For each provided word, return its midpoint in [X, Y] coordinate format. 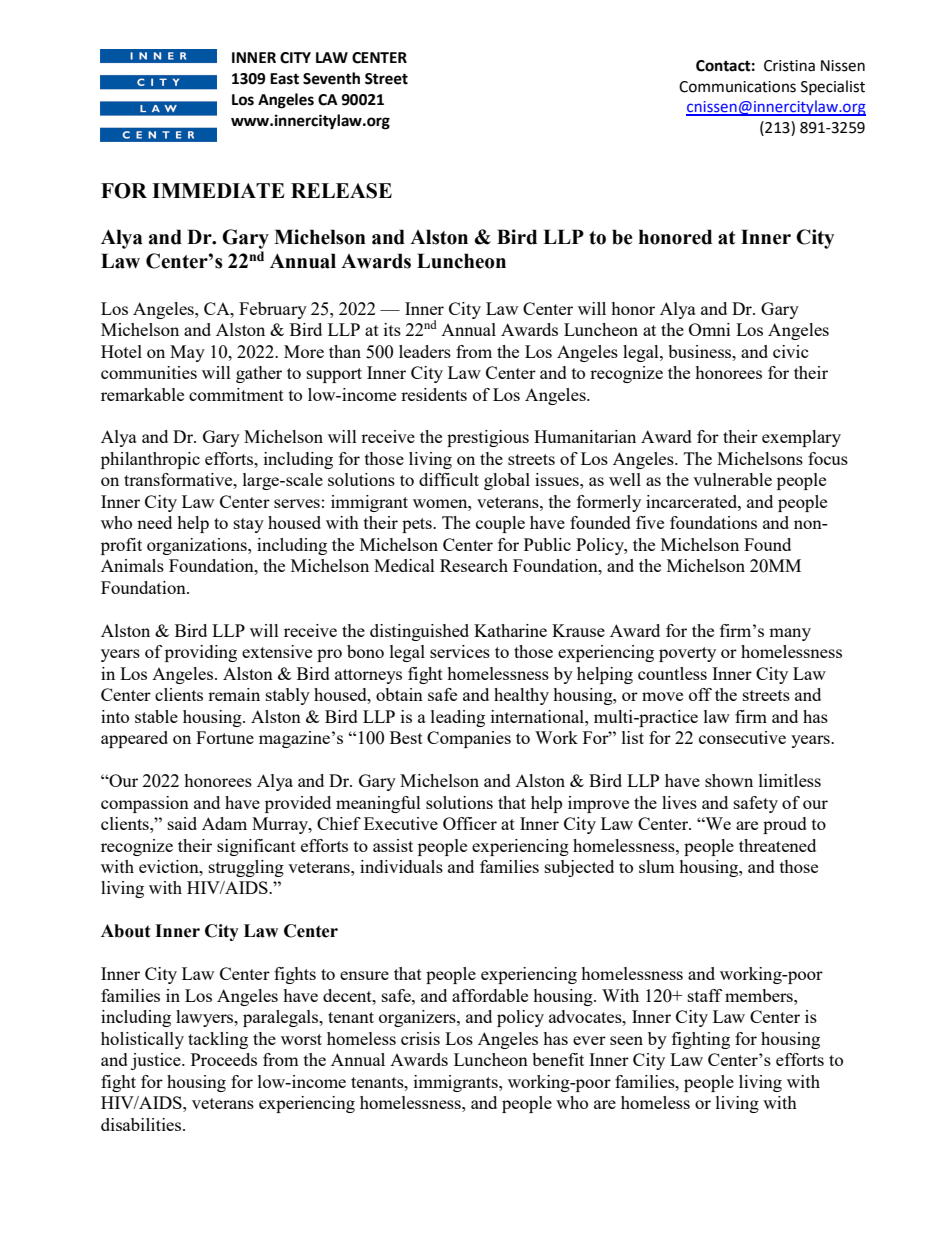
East [284, 79]
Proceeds [224, 1059]
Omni [709, 329]
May [187, 353]
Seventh [331, 78]
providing [201, 653]
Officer [470, 823]
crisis [420, 1038]
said [182, 823]
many [790, 634]
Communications [737, 87]
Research [474, 565]
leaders [425, 351]
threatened [777, 845]
